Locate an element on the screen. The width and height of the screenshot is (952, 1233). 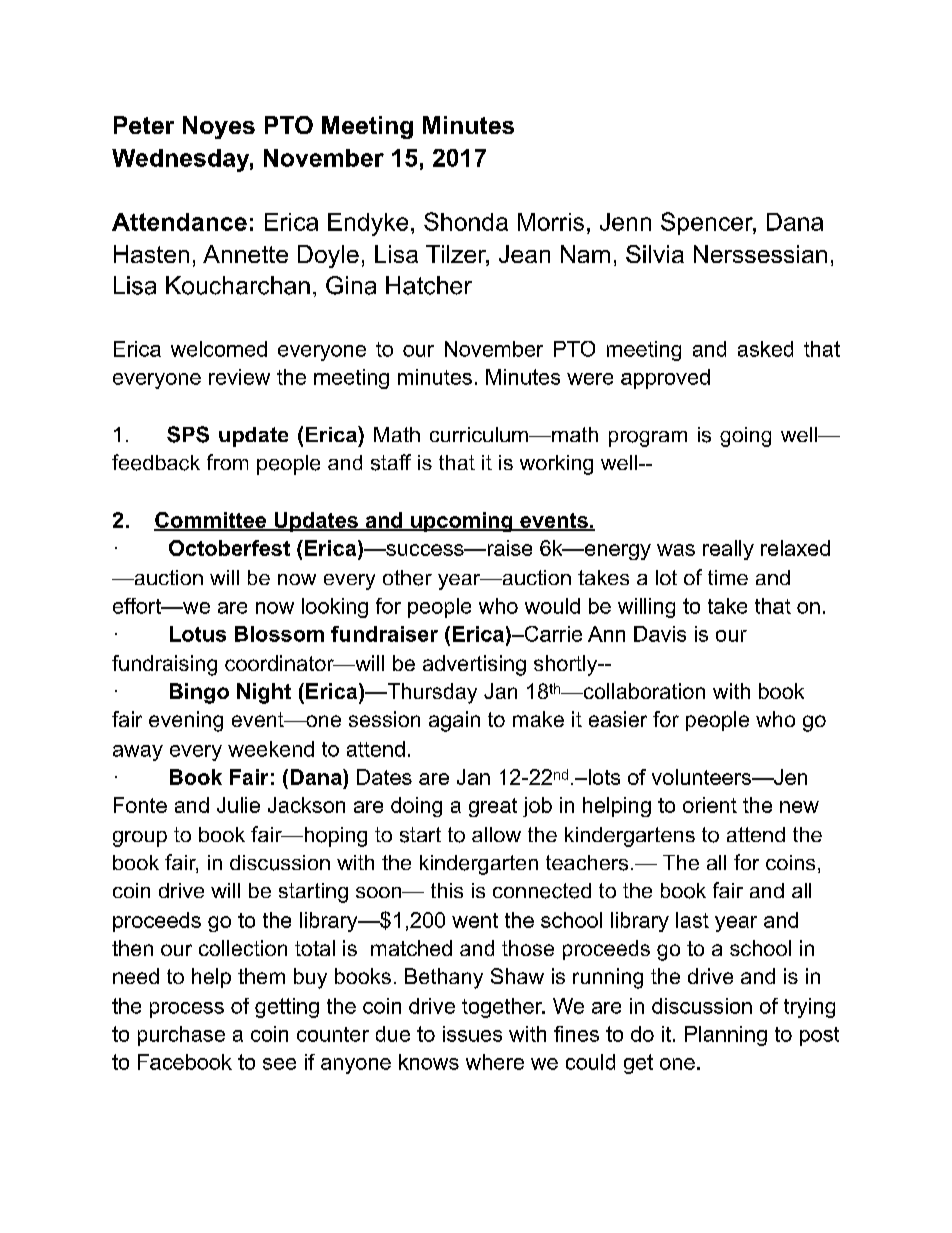
time is located at coordinates (728, 577).
